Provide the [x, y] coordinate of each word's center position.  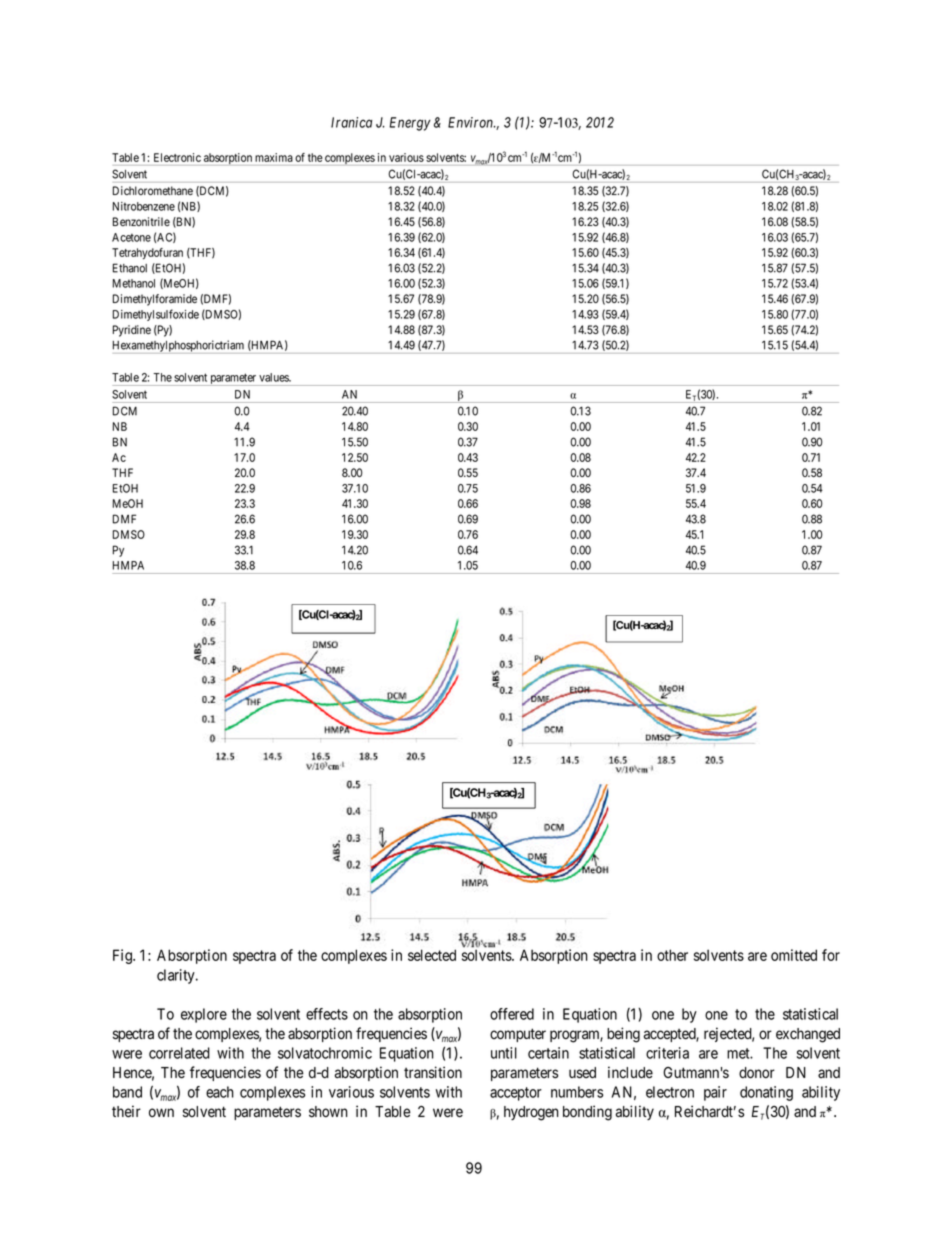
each [220, 1092]
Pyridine [132, 331]
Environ [471, 122]
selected [432, 955]
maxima [274, 157]
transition [433, 1072]
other [672, 955]
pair [715, 1093]
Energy [410, 124]
